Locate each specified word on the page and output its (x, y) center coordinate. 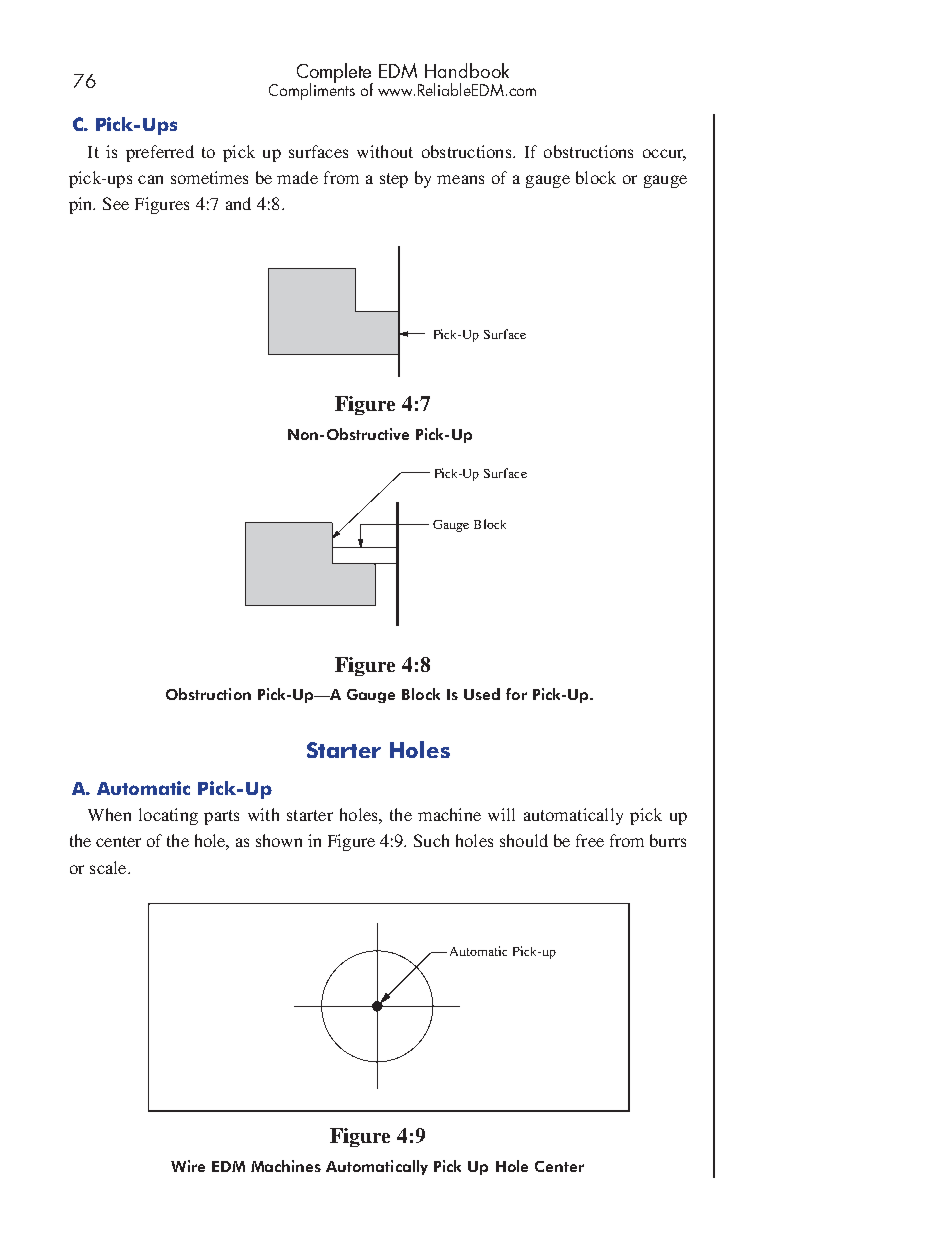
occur (664, 154)
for (516, 694)
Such (431, 840)
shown (279, 840)
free (590, 840)
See (116, 203)
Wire (188, 1166)
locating (168, 816)
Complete (335, 74)
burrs (668, 840)
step (394, 180)
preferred (160, 153)
